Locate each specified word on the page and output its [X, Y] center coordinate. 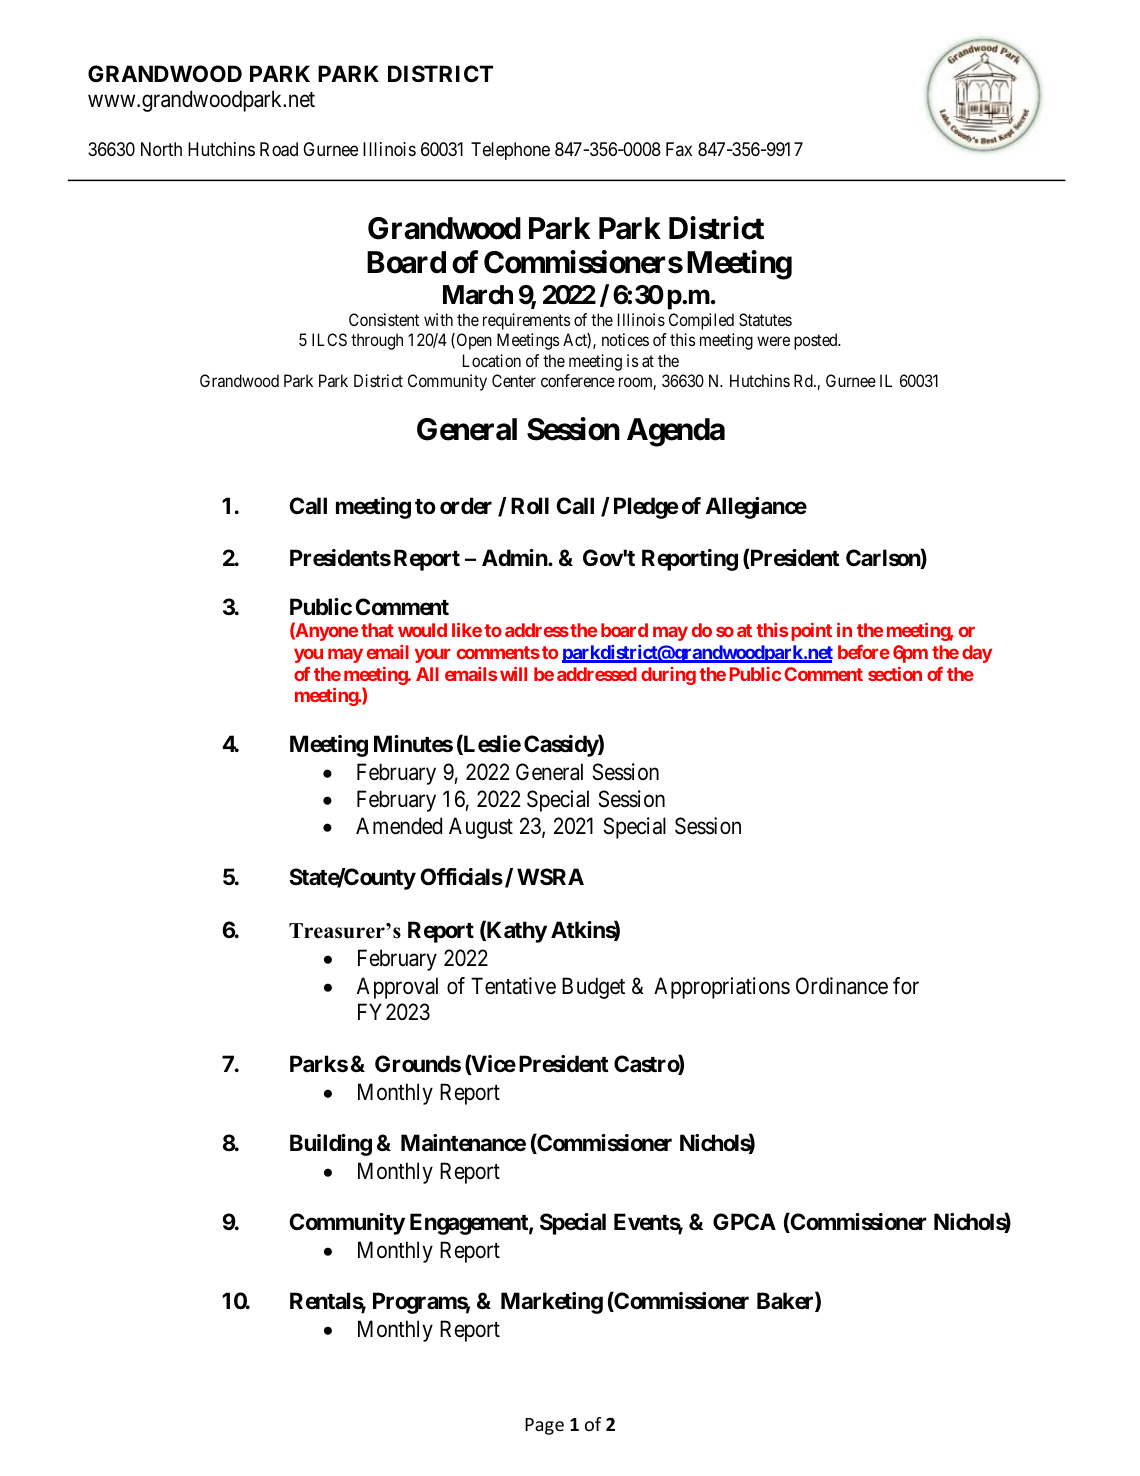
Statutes [765, 319]
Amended [399, 826]
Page [544, 1426]
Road [279, 149]
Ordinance [842, 986]
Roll [530, 505]
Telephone [510, 151]
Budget [593, 988]
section [895, 673]
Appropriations [722, 988]
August [481, 828]
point [811, 632]
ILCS [329, 339]
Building [331, 1145]
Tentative [513, 986]
